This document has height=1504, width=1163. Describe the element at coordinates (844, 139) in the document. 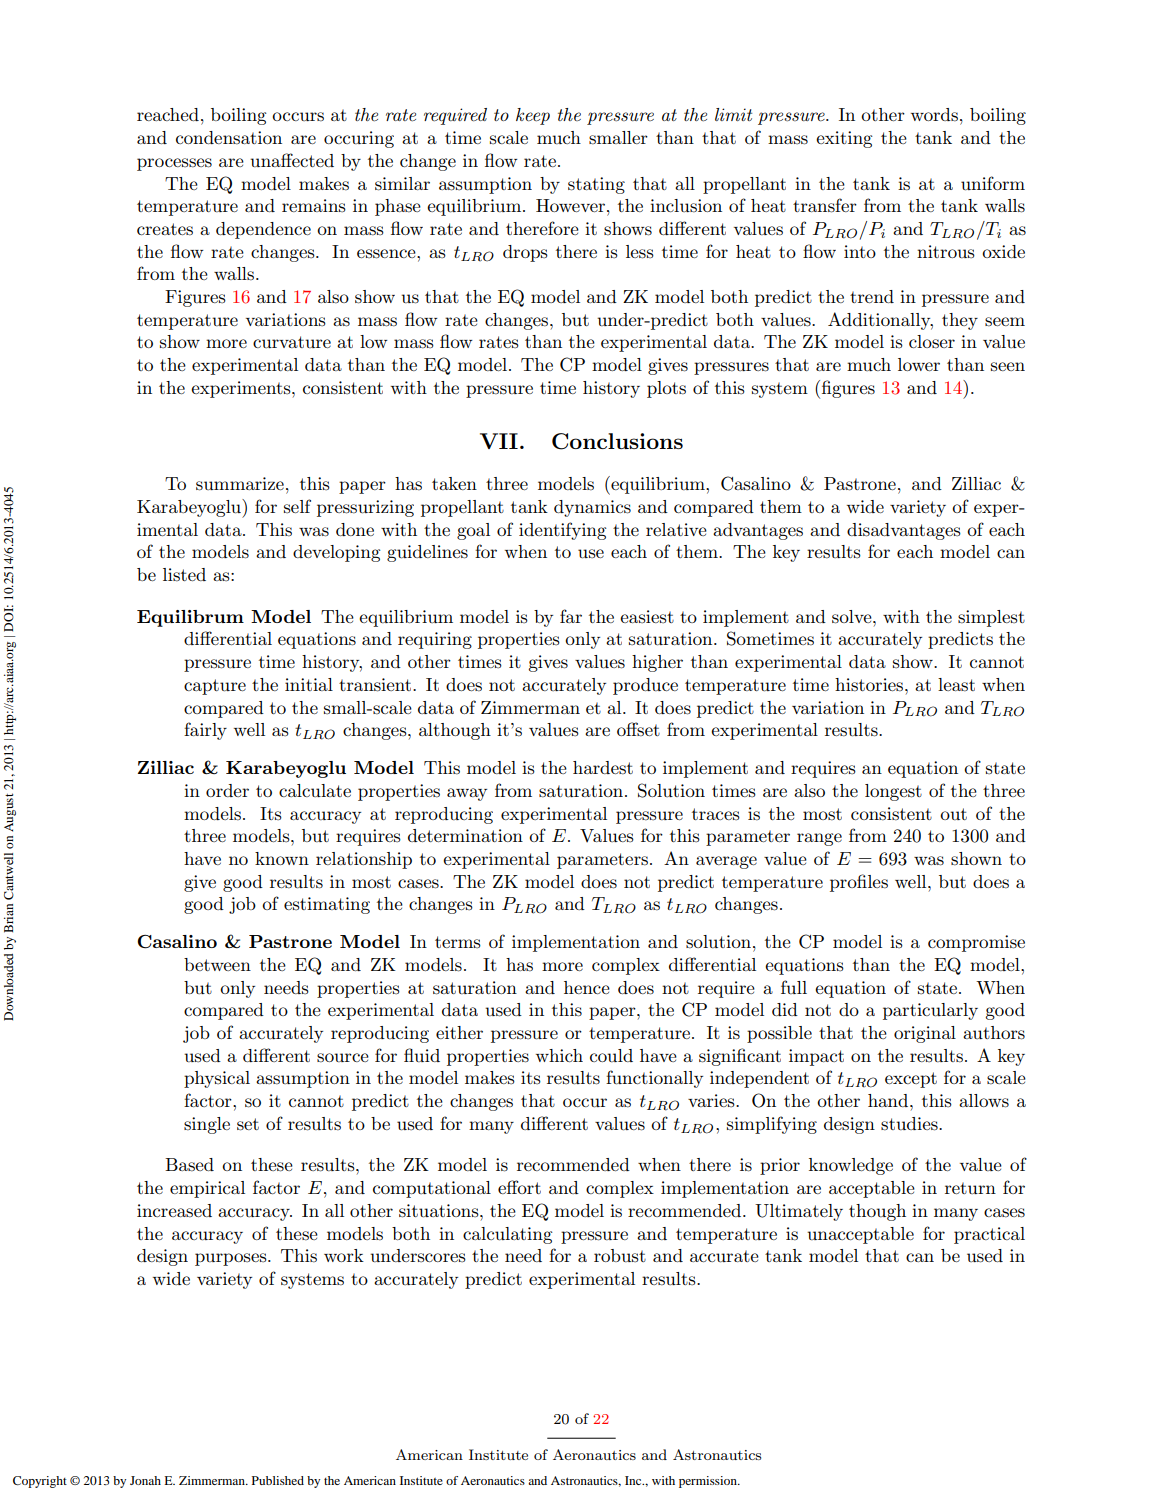

I see `exiting` at that location.
